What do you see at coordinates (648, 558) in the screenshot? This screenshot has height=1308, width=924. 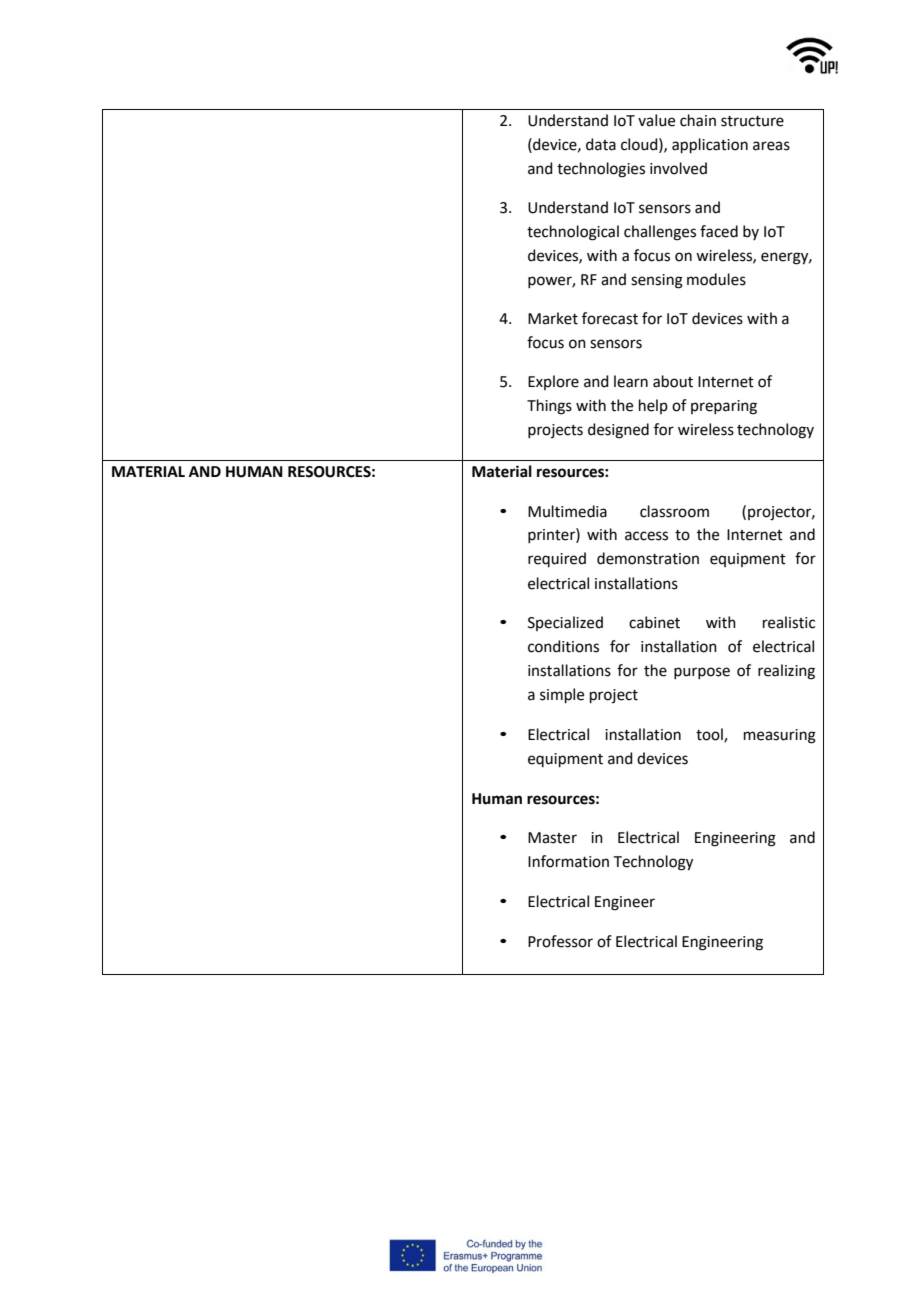 I see `demonstration` at bounding box center [648, 558].
